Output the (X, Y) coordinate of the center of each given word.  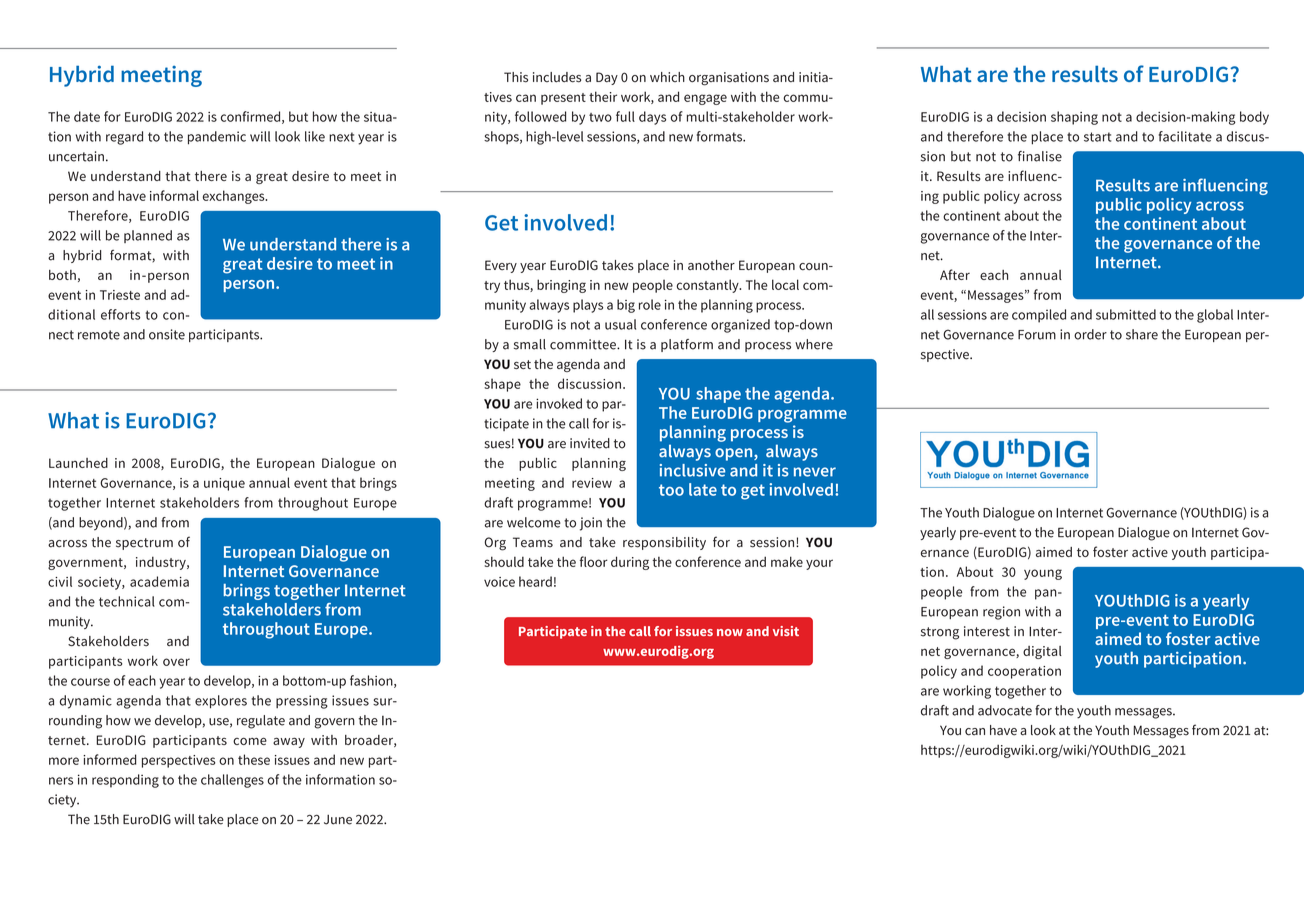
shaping (1074, 118)
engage (705, 99)
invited (590, 443)
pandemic (217, 138)
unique (224, 484)
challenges (232, 781)
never (815, 472)
